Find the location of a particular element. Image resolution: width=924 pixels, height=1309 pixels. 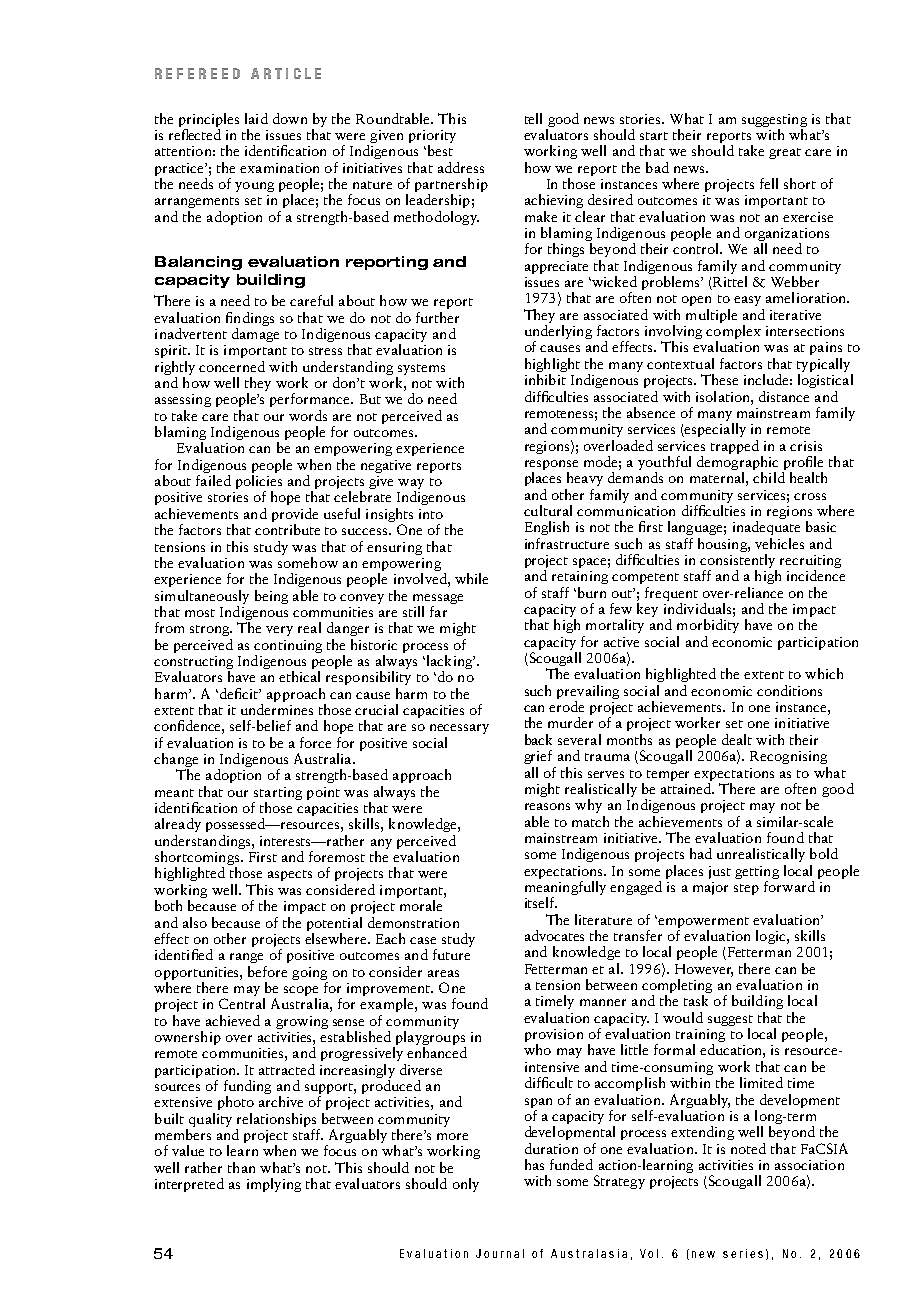

defi is located at coordinates (230, 693).
